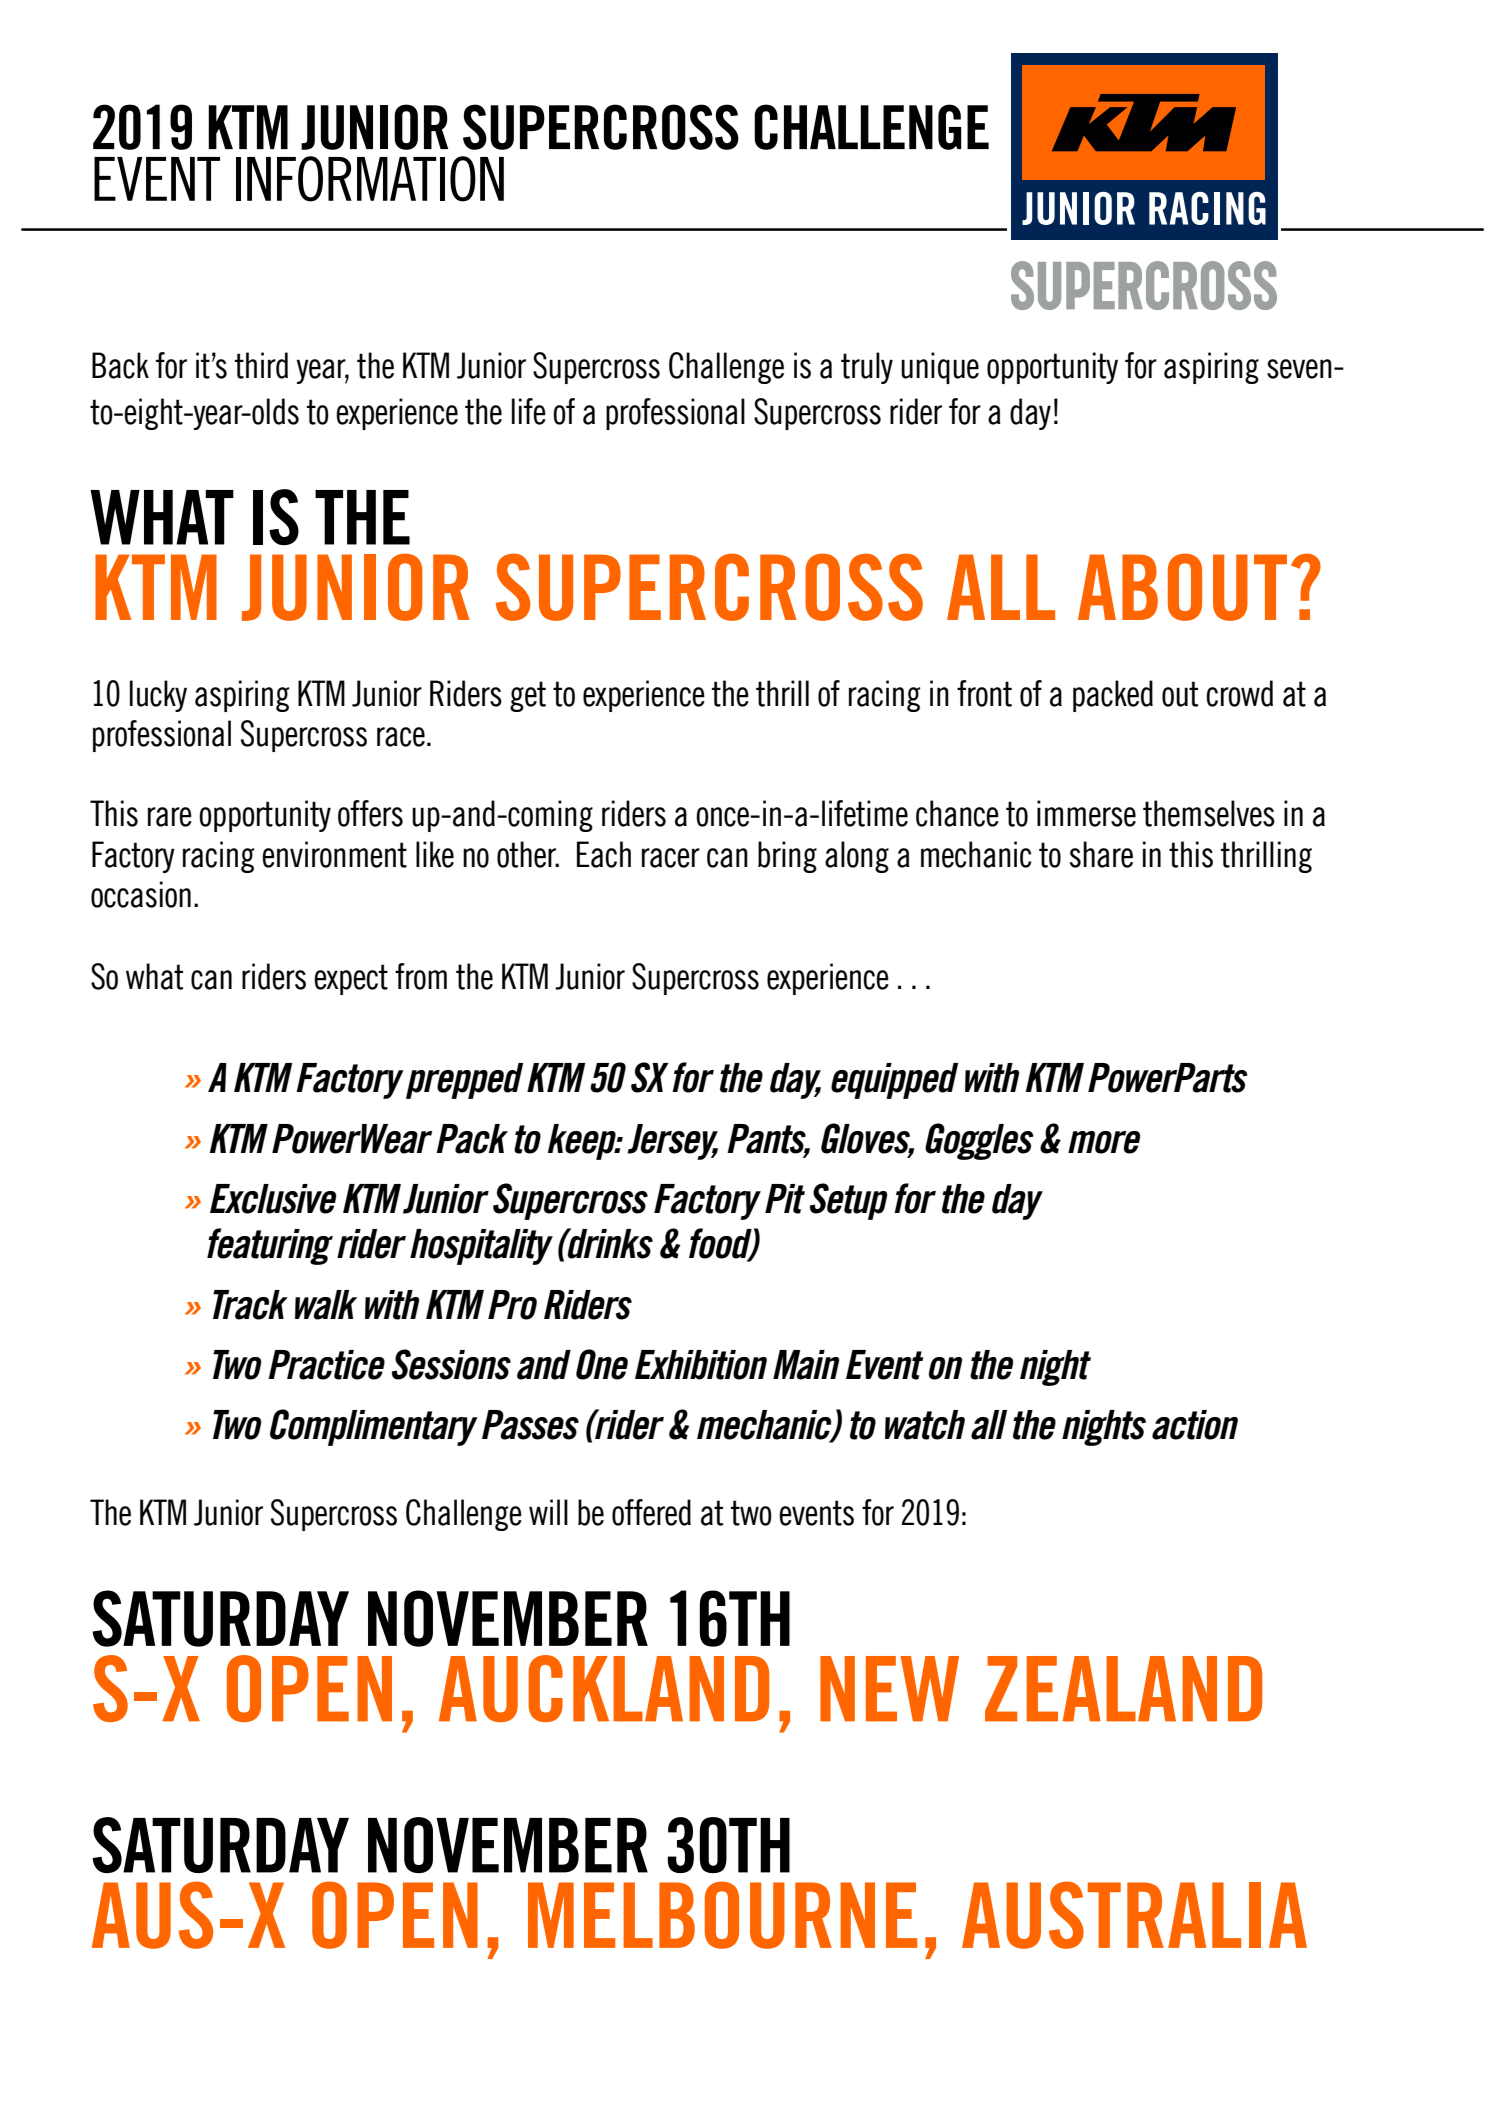 This document has height=2119, width=1498. What do you see at coordinates (1104, 1142) in the document?
I see `more` at bounding box center [1104, 1142].
